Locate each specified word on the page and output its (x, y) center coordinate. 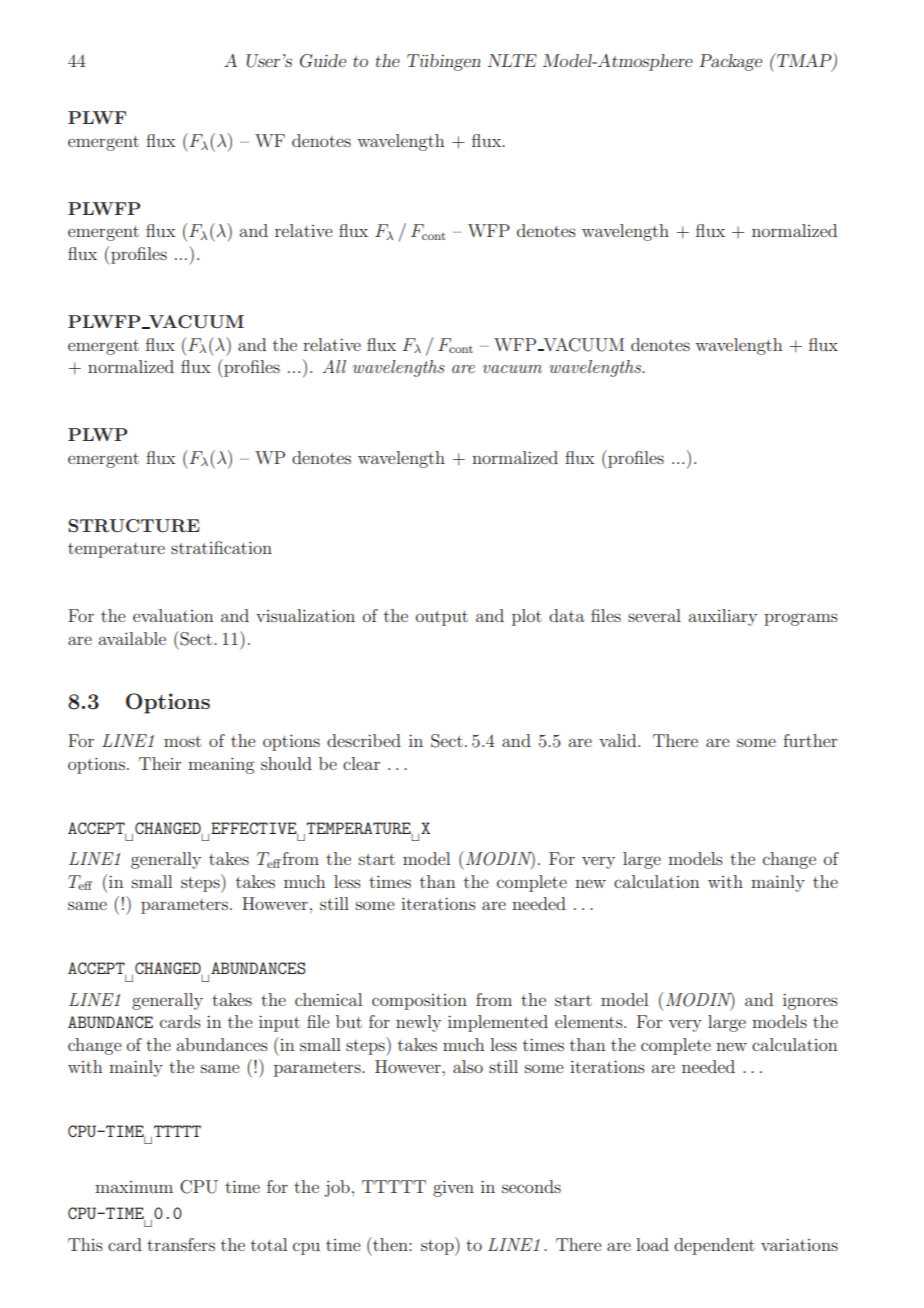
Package (730, 62)
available (132, 638)
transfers (181, 1244)
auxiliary (722, 617)
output (442, 618)
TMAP (804, 61)
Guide (323, 61)
